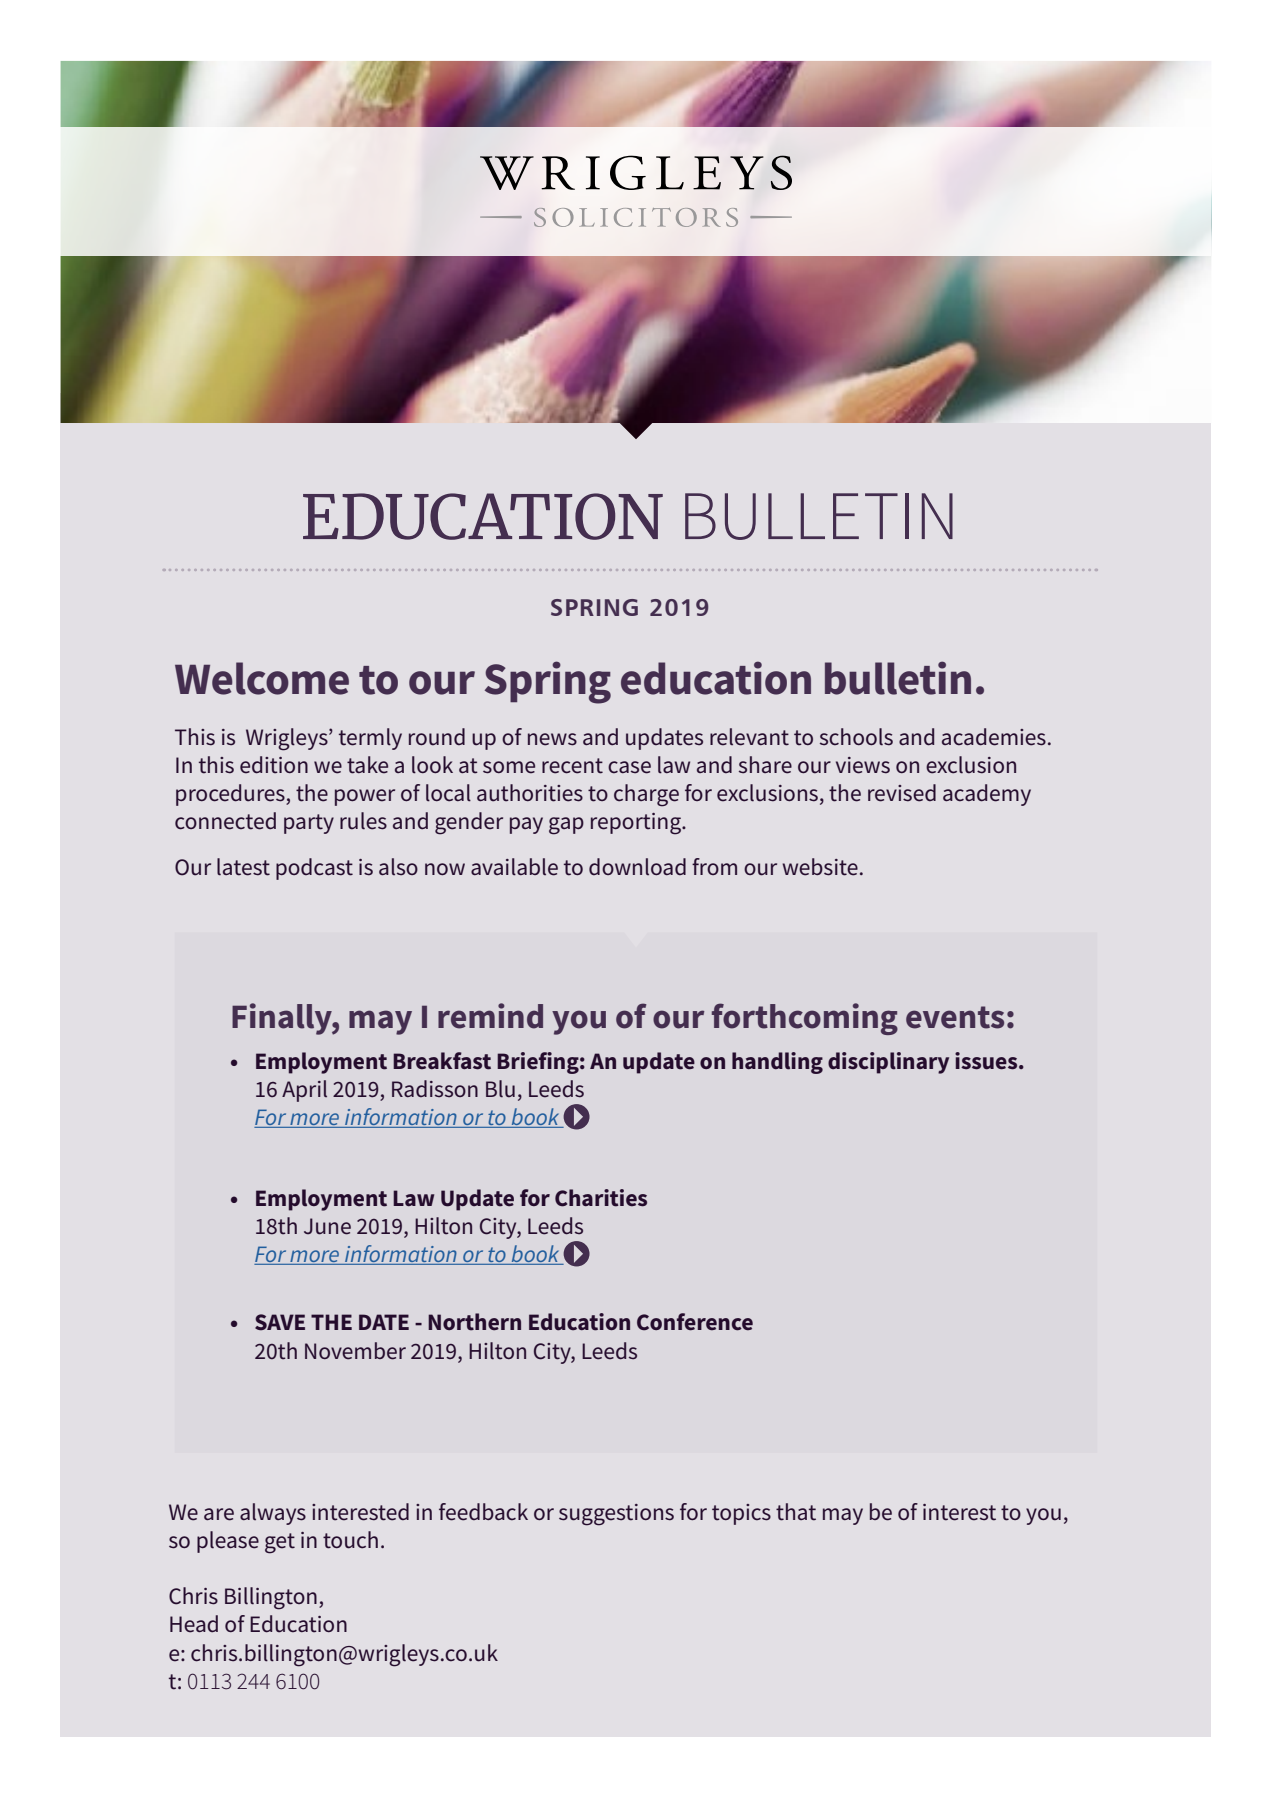 Image resolution: width=1272 pixels, height=1798 pixels. What do you see at coordinates (695, 1322) in the screenshot?
I see `Conference` at bounding box center [695, 1322].
